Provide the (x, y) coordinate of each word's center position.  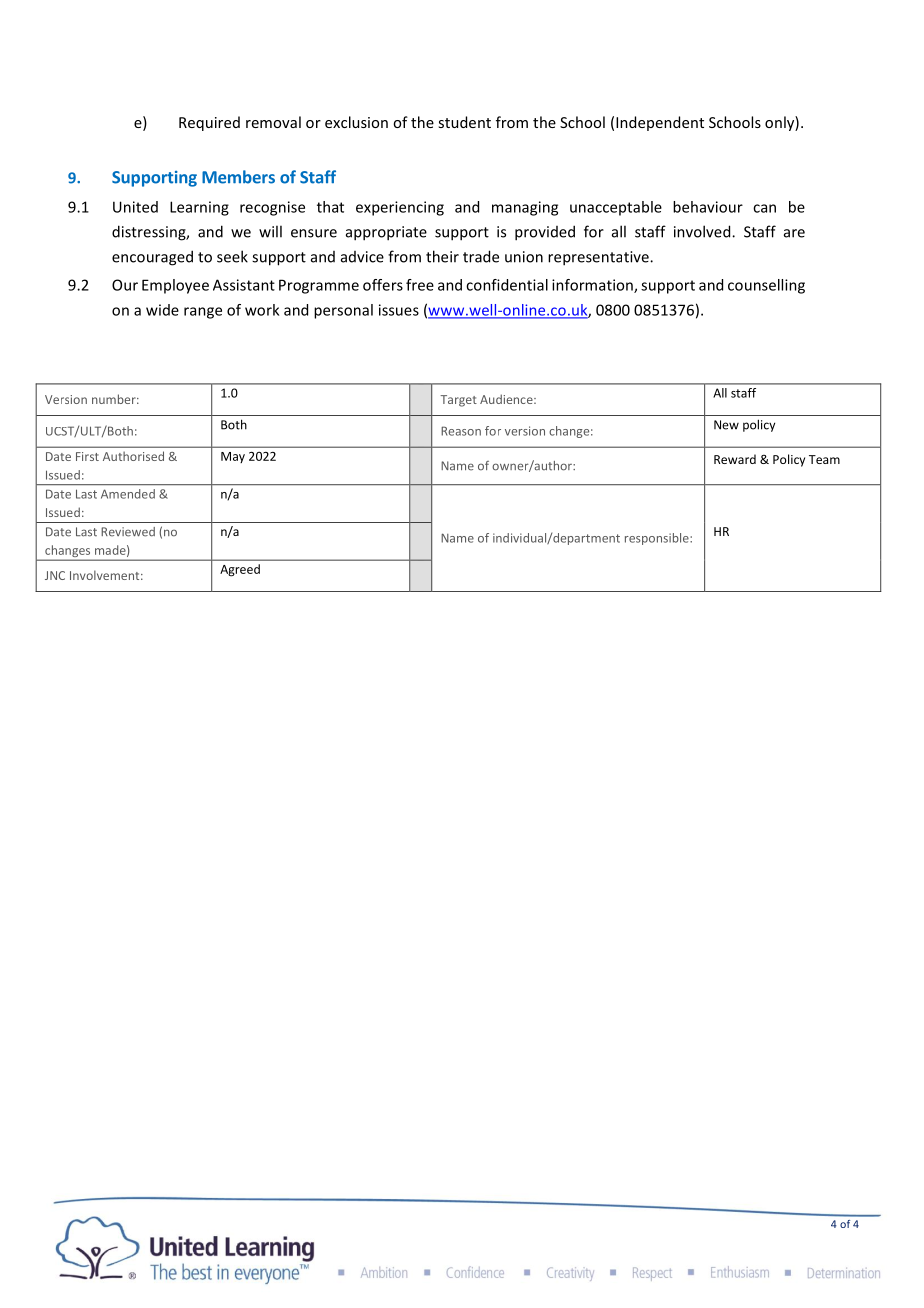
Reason (461, 431)
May (233, 457)
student (464, 122)
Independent (660, 123)
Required (209, 123)
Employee (175, 286)
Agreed (240, 570)
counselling (766, 286)
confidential (507, 285)
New (726, 425)
